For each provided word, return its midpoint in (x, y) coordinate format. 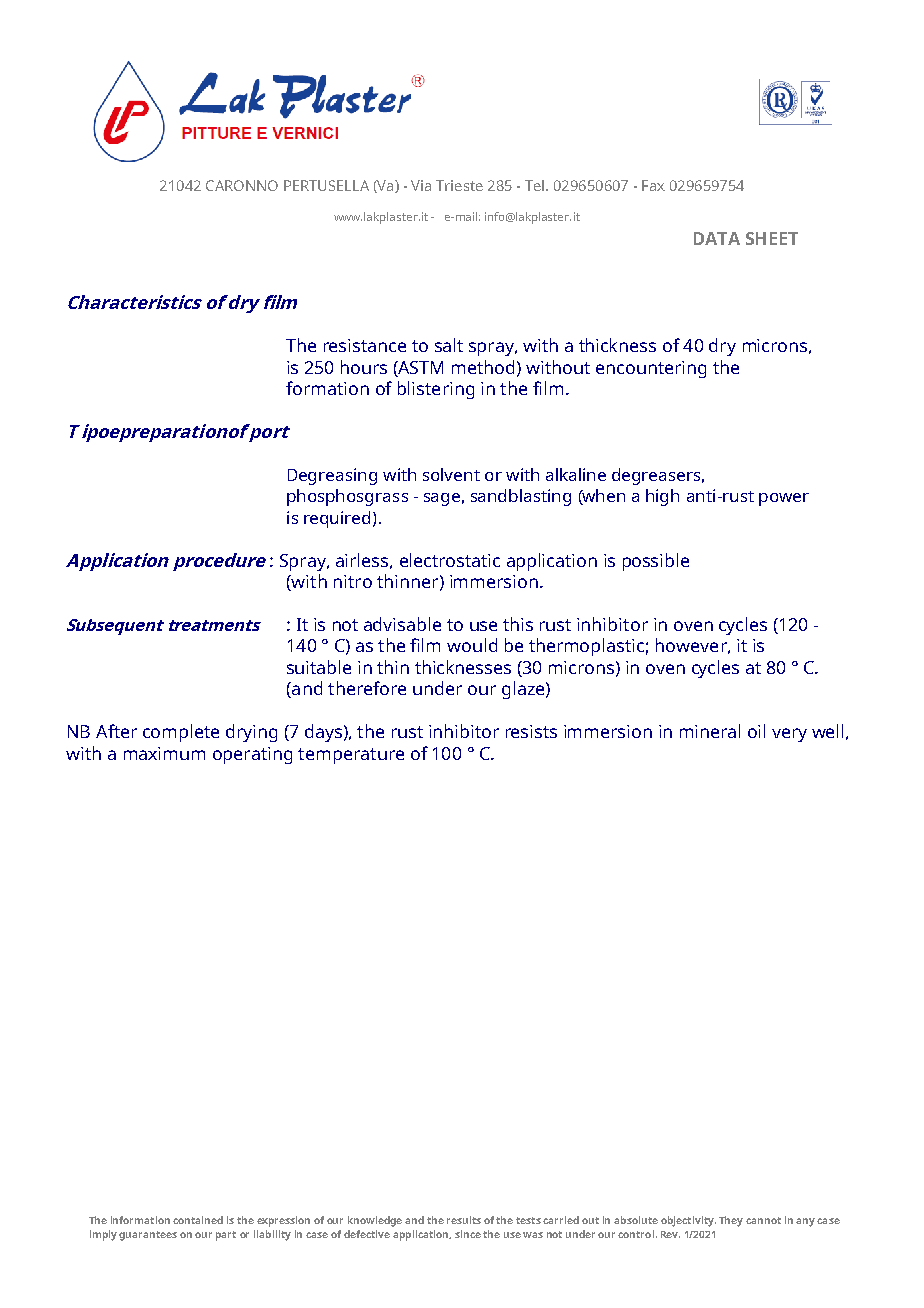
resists (531, 731)
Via (421, 185)
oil (756, 731)
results (464, 1220)
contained (198, 1220)
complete (181, 733)
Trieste (459, 185)
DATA (717, 238)
